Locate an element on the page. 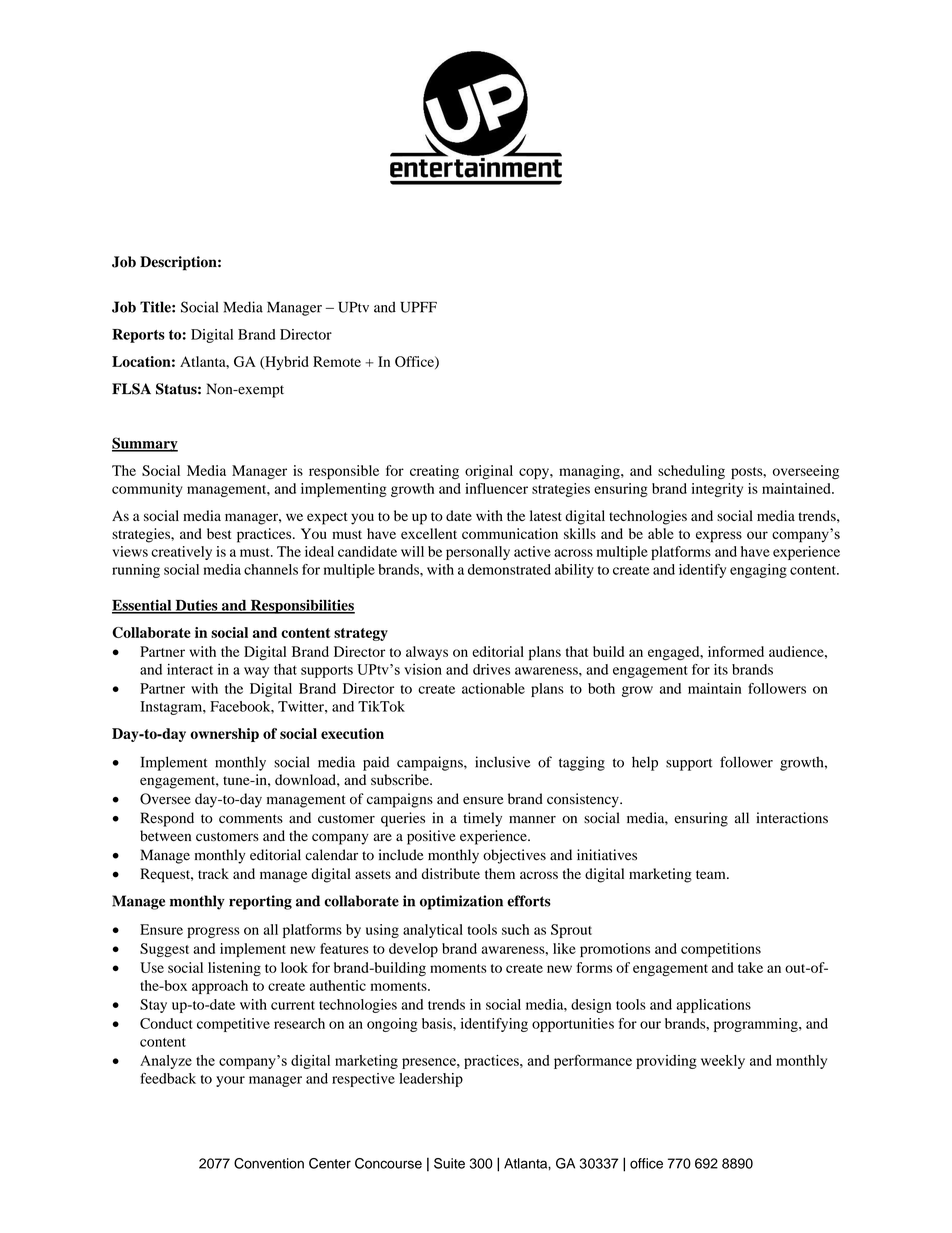  will is located at coordinates (412, 551).
